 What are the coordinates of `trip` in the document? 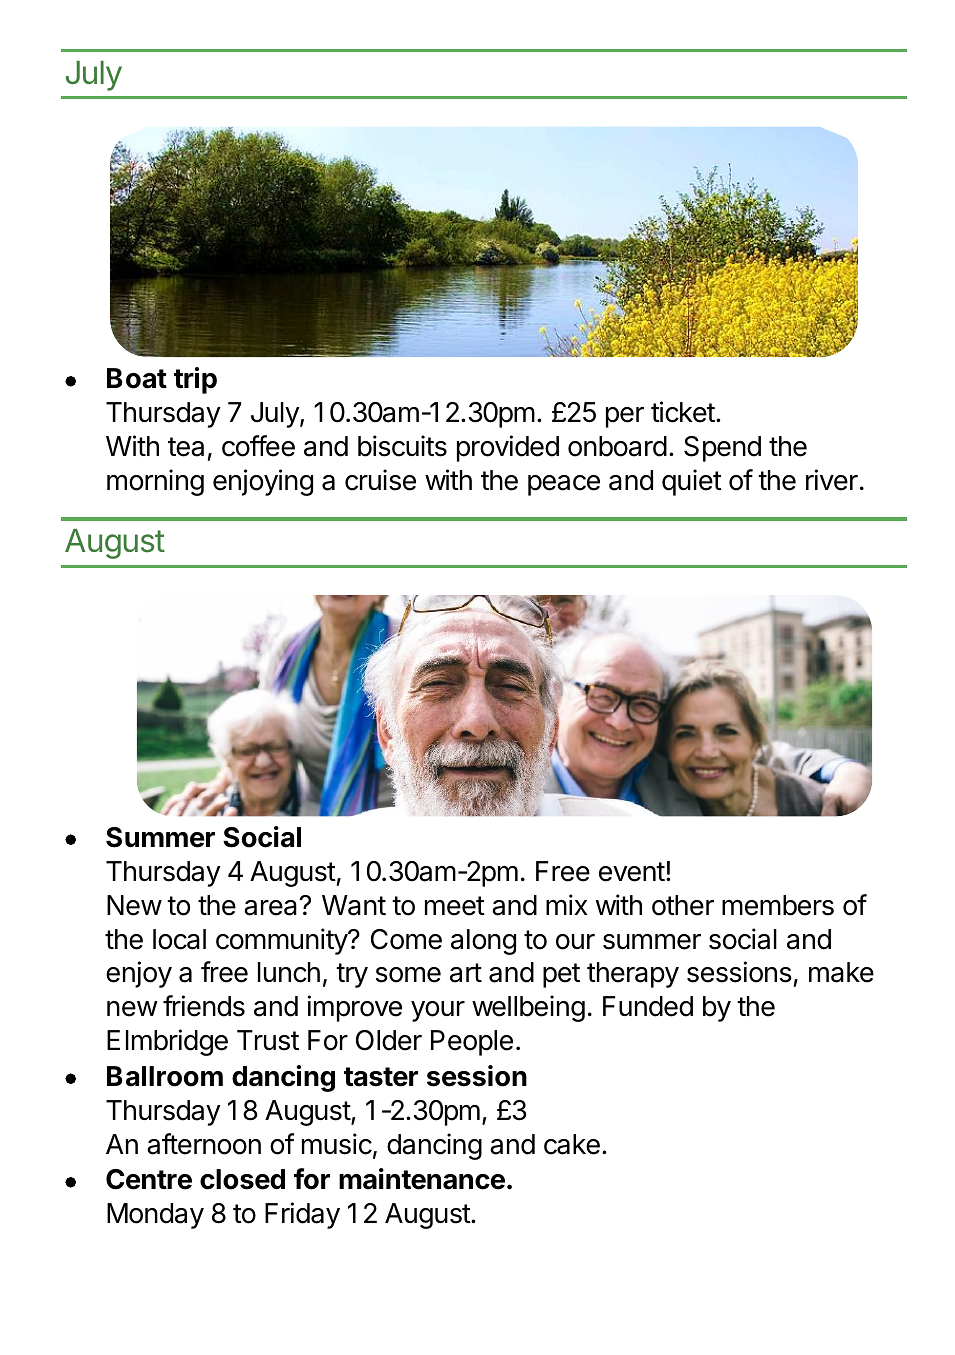 It's located at (195, 380).
